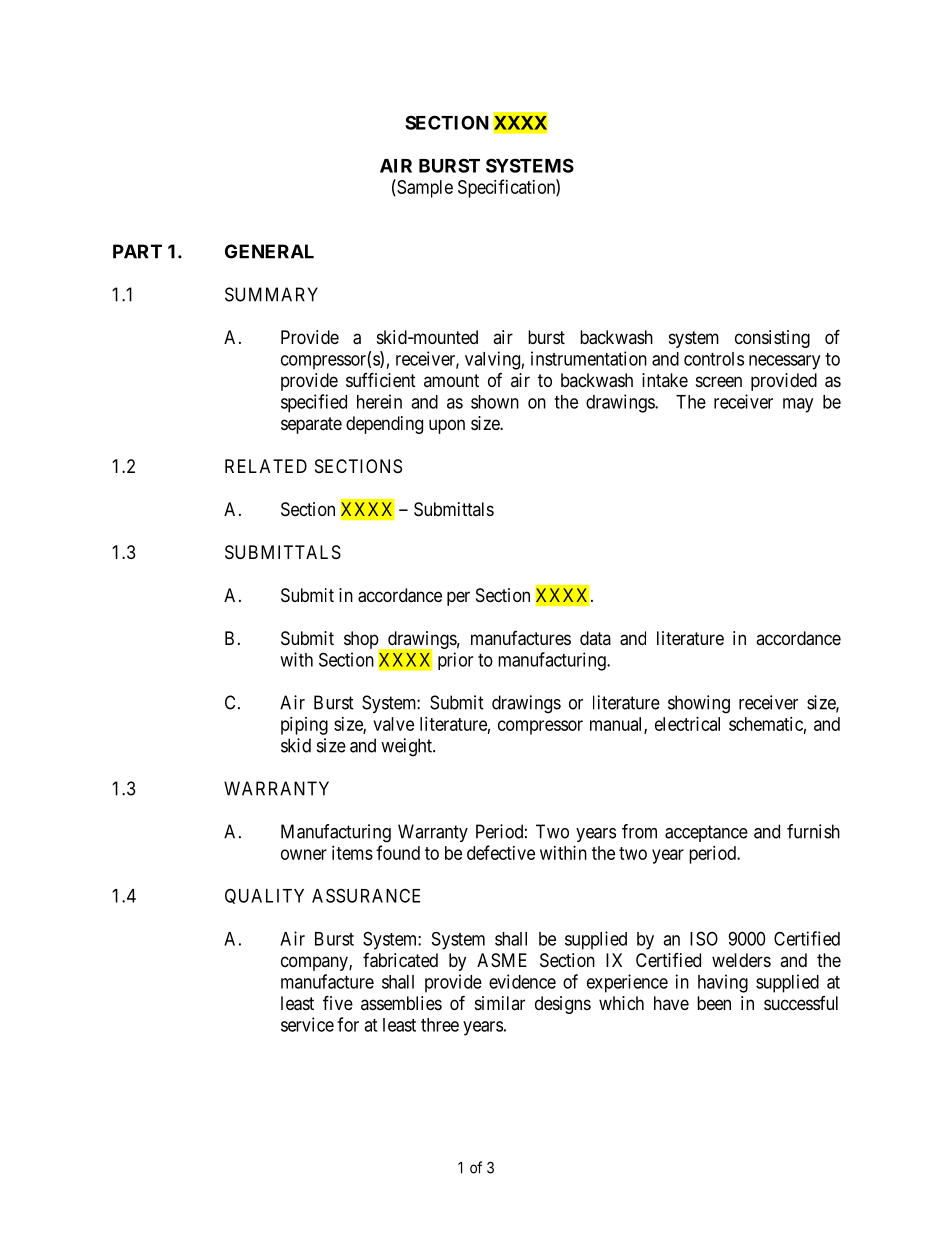 This screenshot has width=952, height=1233. Describe the element at coordinates (314, 403) in the screenshot. I see `specified` at that location.
